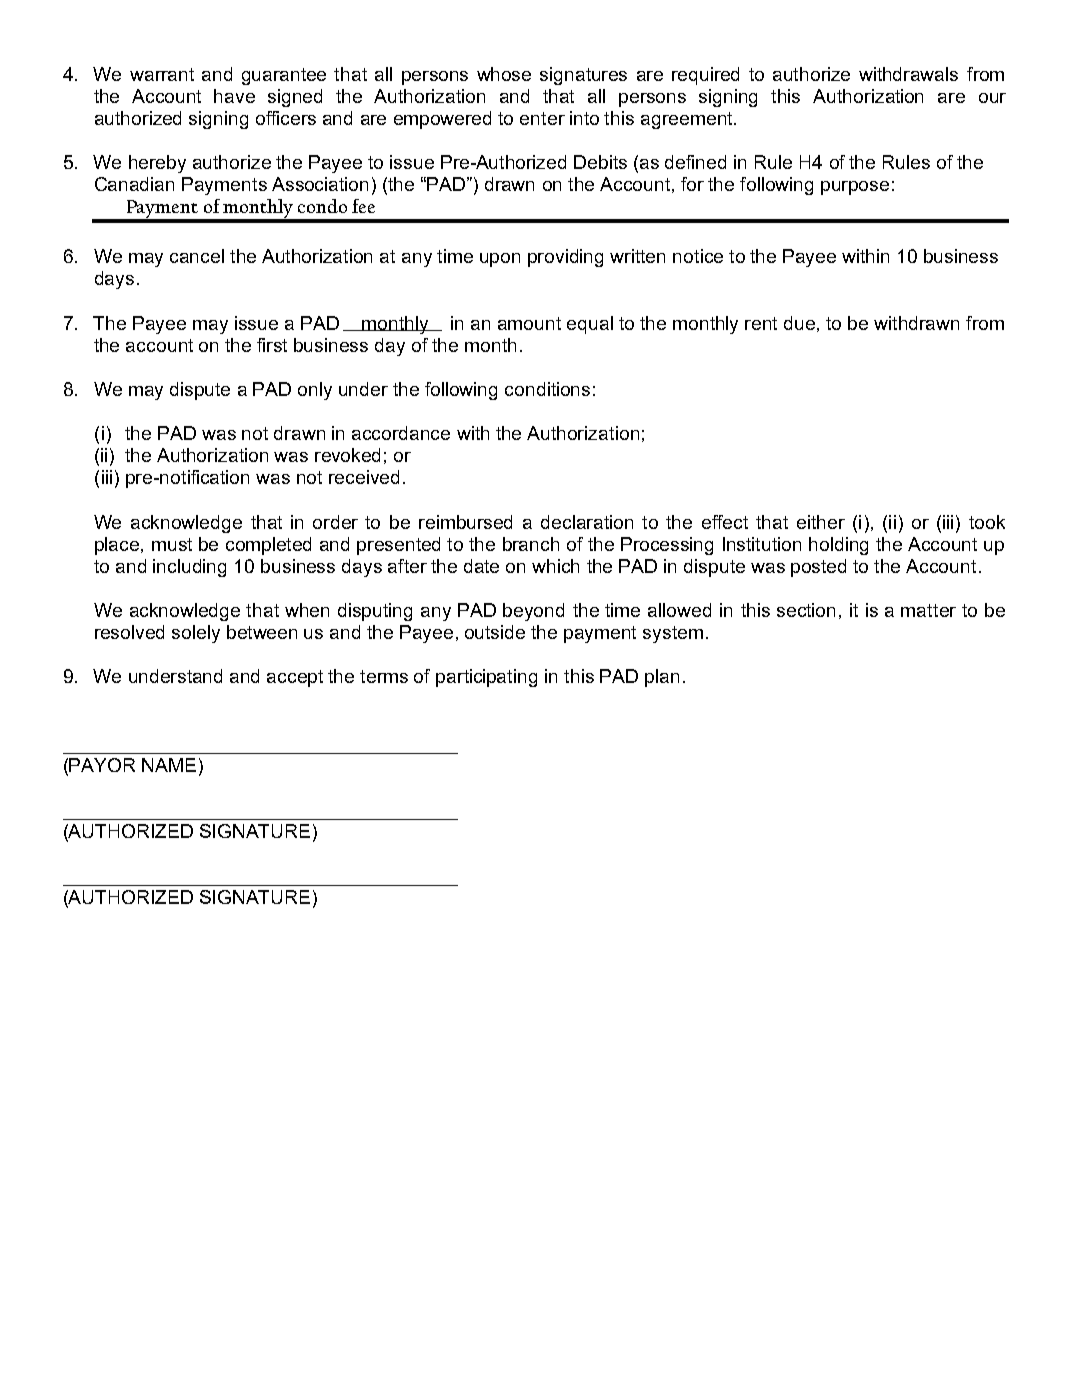 The image size is (1069, 1384). What do you see at coordinates (542, 118) in the screenshot?
I see `enter` at bounding box center [542, 118].
